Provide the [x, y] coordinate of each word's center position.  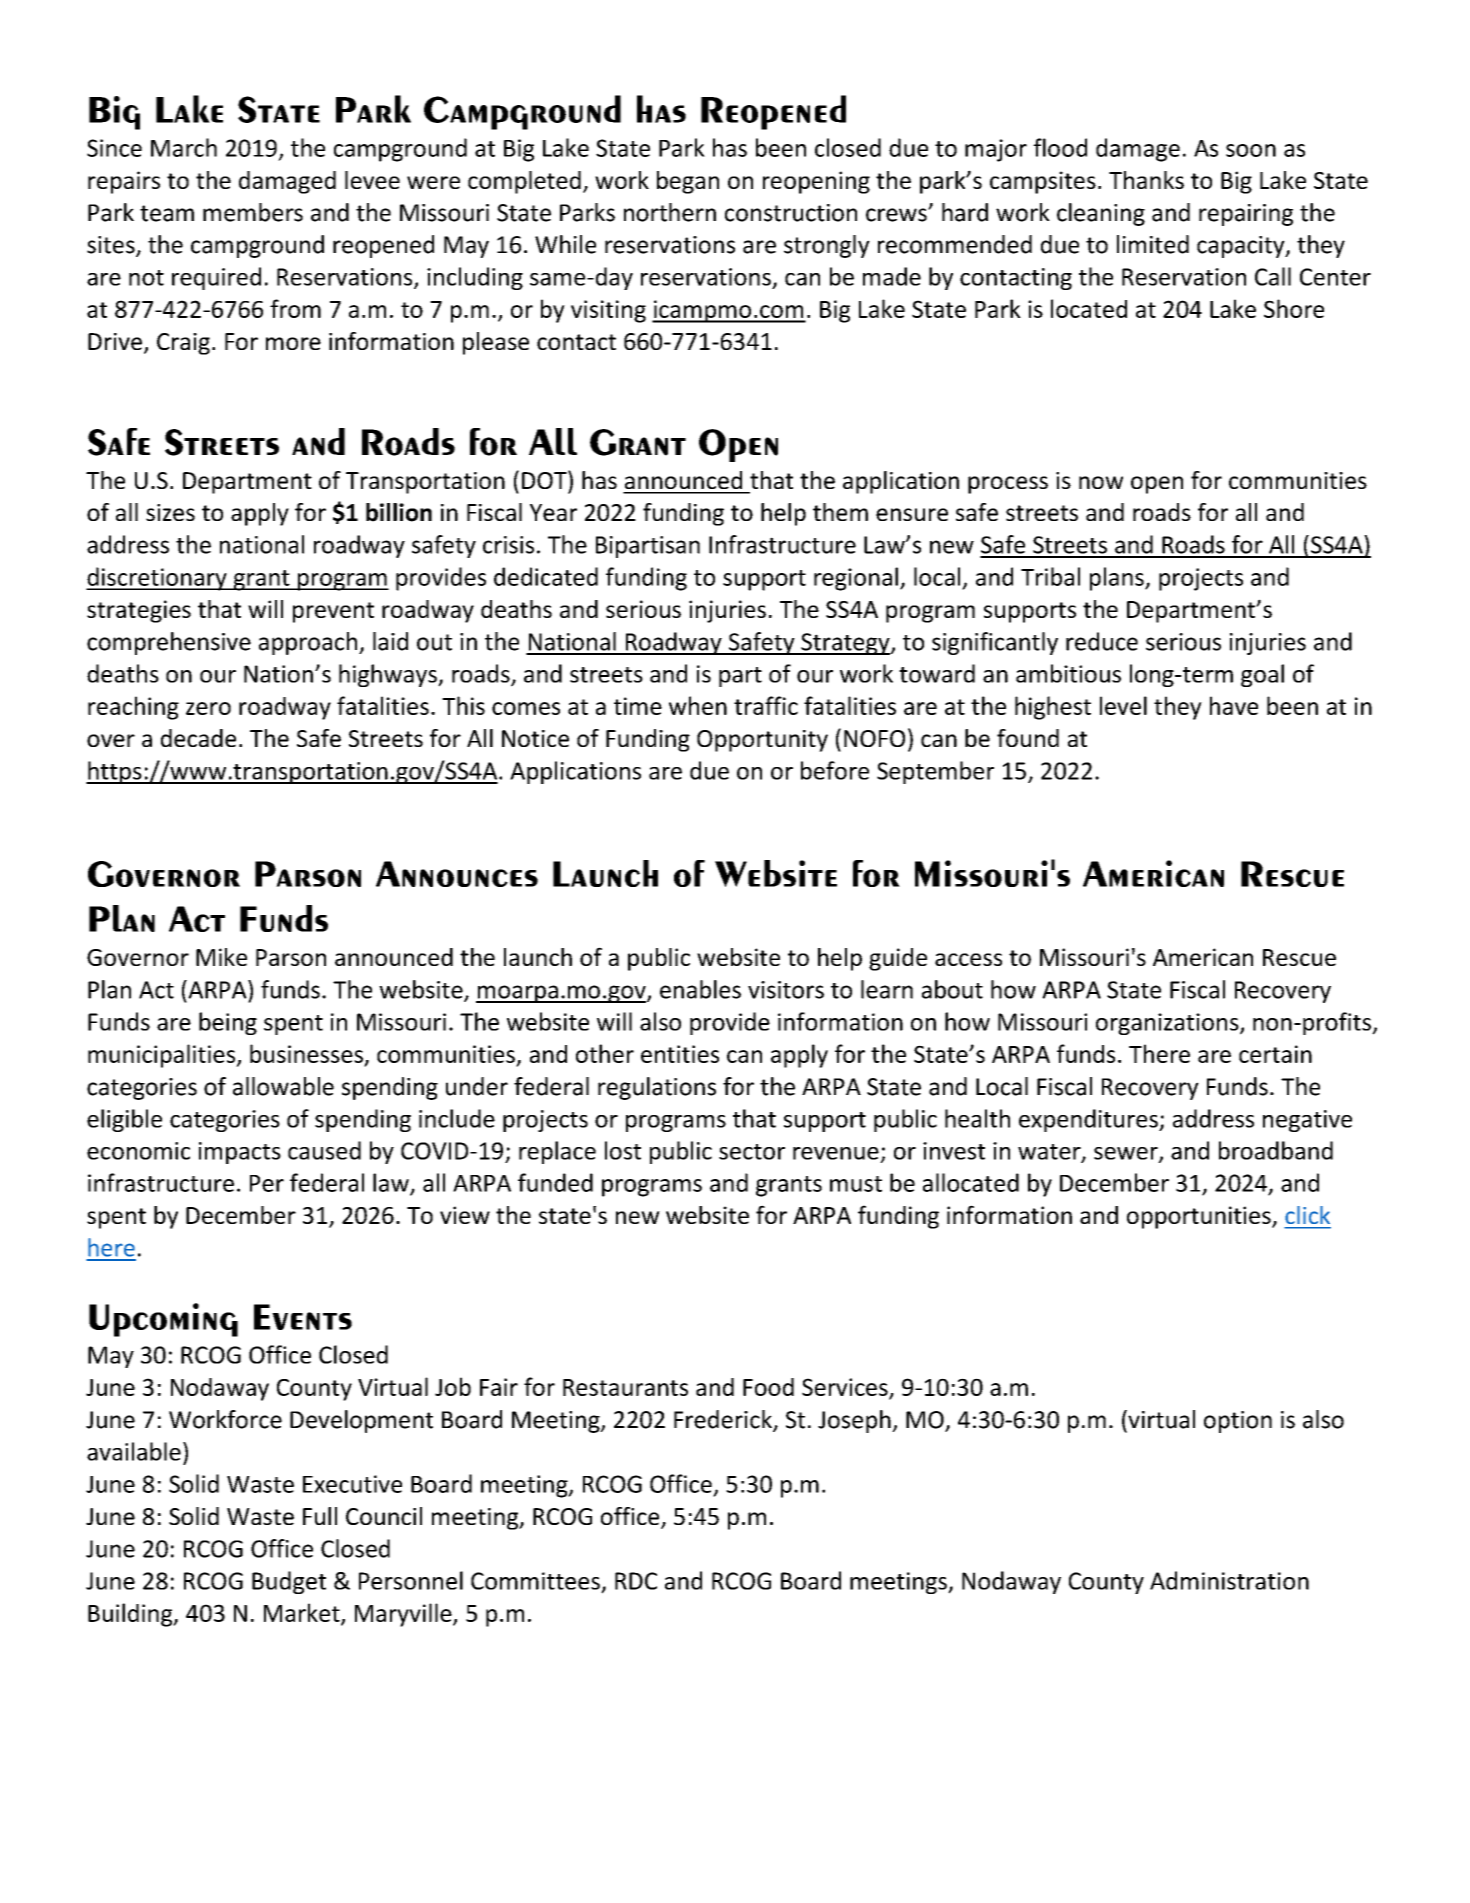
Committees [535, 1581]
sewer [1127, 1154]
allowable [283, 1086]
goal [1262, 675]
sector [752, 1152]
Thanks [1146, 180]
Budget [289, 1582]
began [688, 182]
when [698, 705]
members [253, 212]
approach [308, 643]
